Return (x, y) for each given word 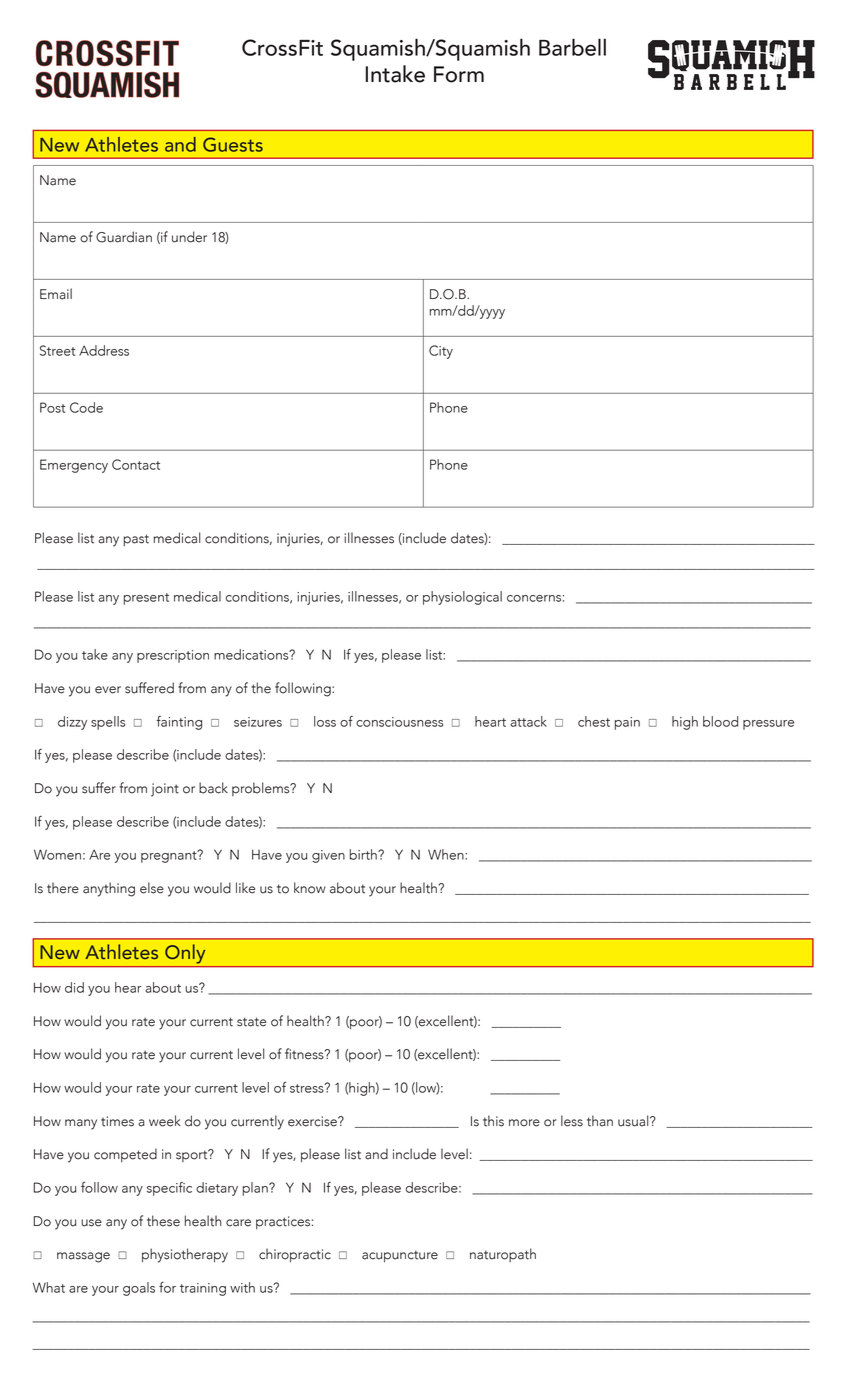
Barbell (572, 47)
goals (139, 1289)
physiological (462, 598)
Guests (233, 144)
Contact (136, 464)
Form (459, 74)
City (441, 352)
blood (720, 721)
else (152, 888)
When (447, 854)
